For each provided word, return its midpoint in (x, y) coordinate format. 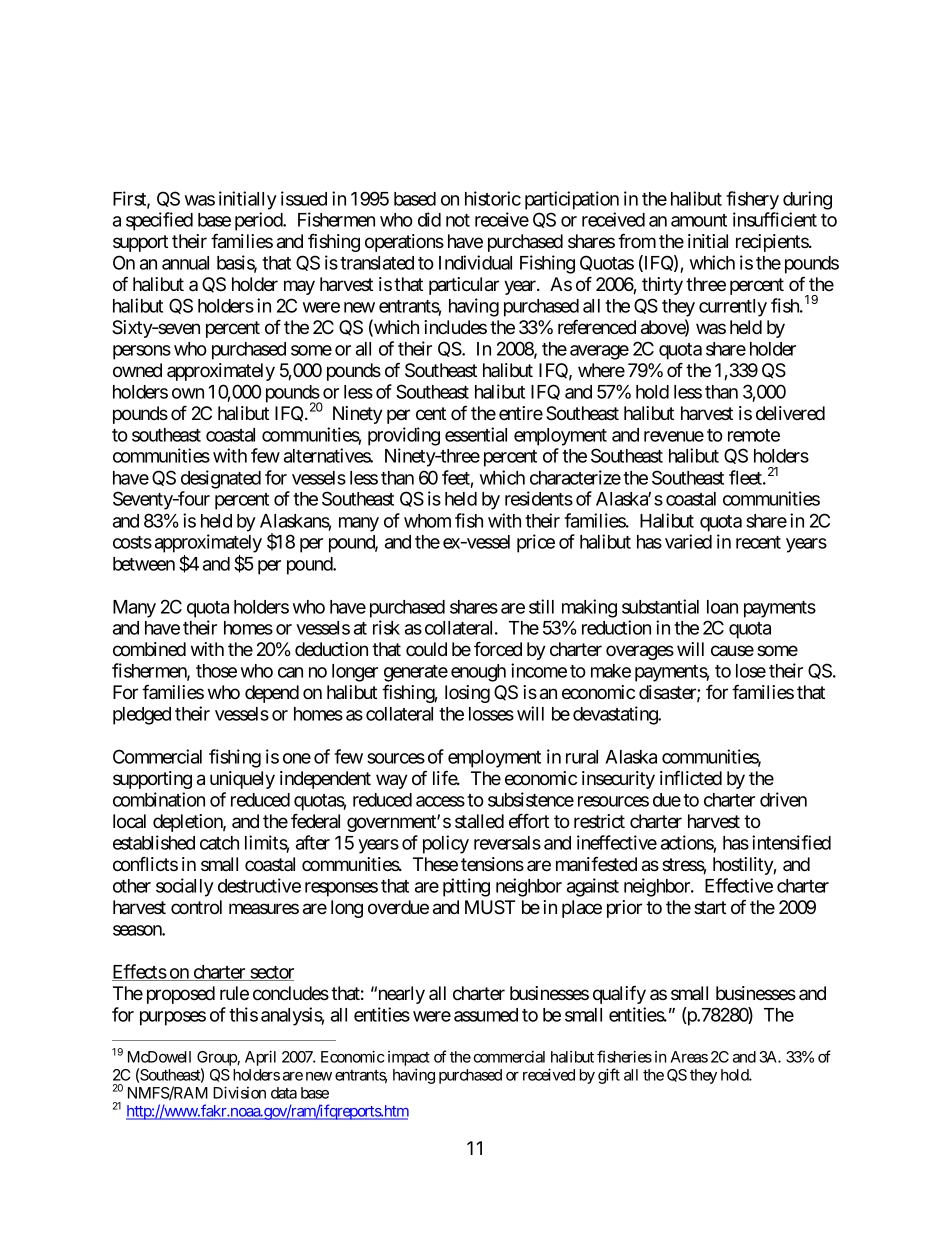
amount (699, 220)
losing (467, 694)
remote (754, 435)
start (710, 908)
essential (476, 434)
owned (137, 370)
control (196, 907)
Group (217, 1060)
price (536, 543)
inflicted (691, 777)
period (260, 221)
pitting (466, 887)
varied (688, 541)
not (458, 220)
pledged (142, 716)
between (144, 564)
